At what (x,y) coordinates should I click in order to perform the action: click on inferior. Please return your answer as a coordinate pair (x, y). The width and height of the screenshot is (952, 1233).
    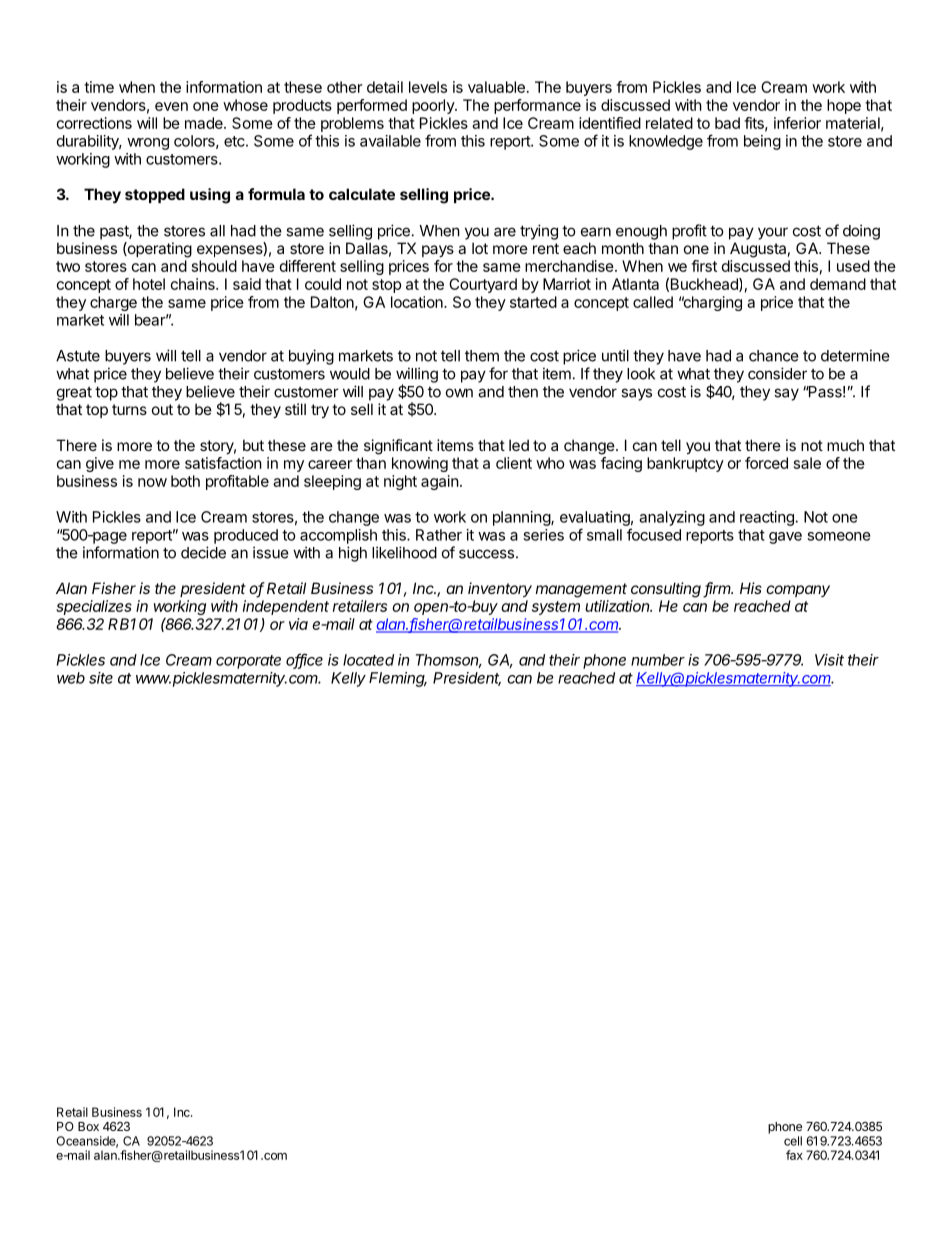
    Looking at the image, I should click on (797, 123).
